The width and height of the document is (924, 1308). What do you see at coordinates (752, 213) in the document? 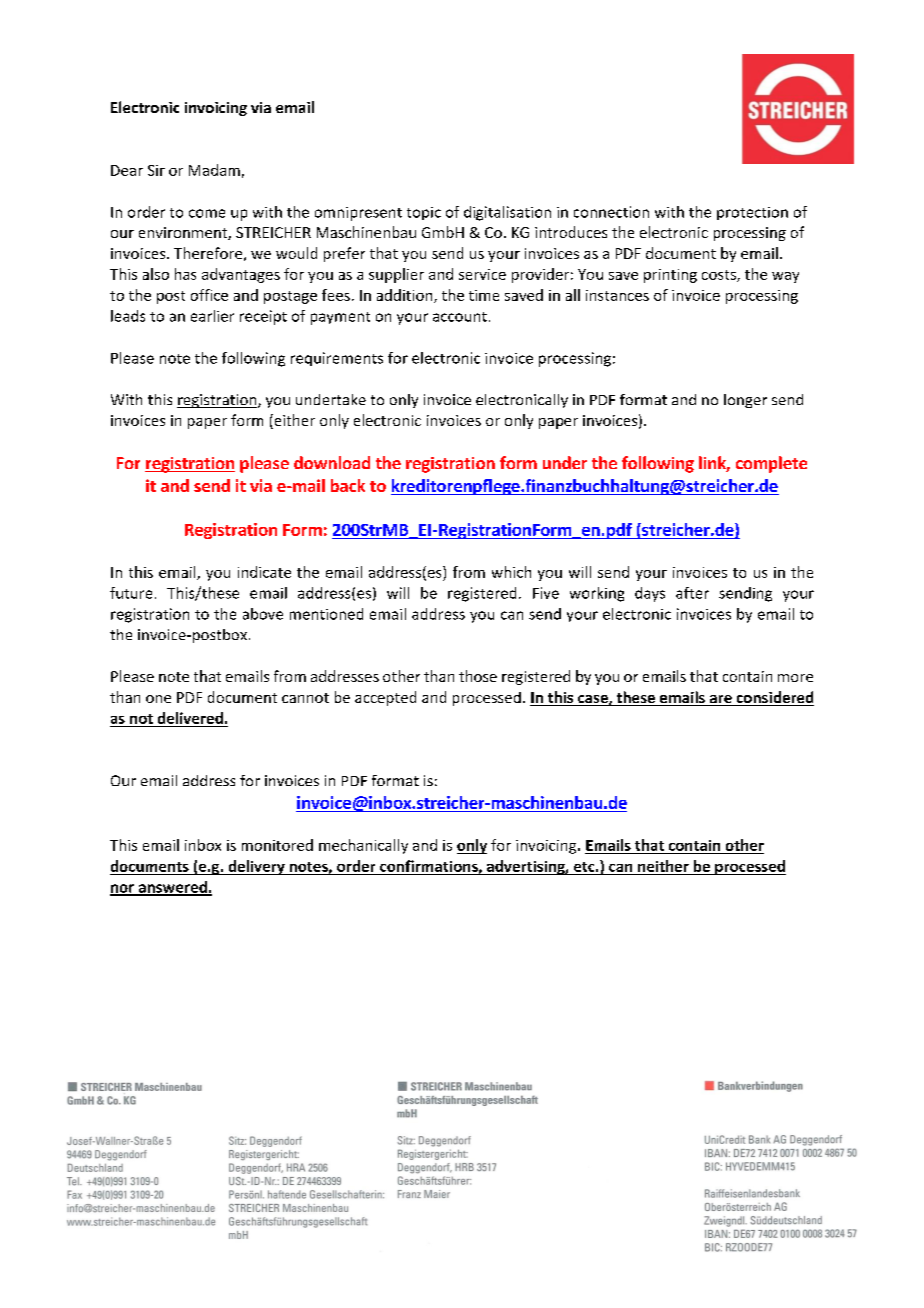
I see `protection` at bounding box center [752, 213].
